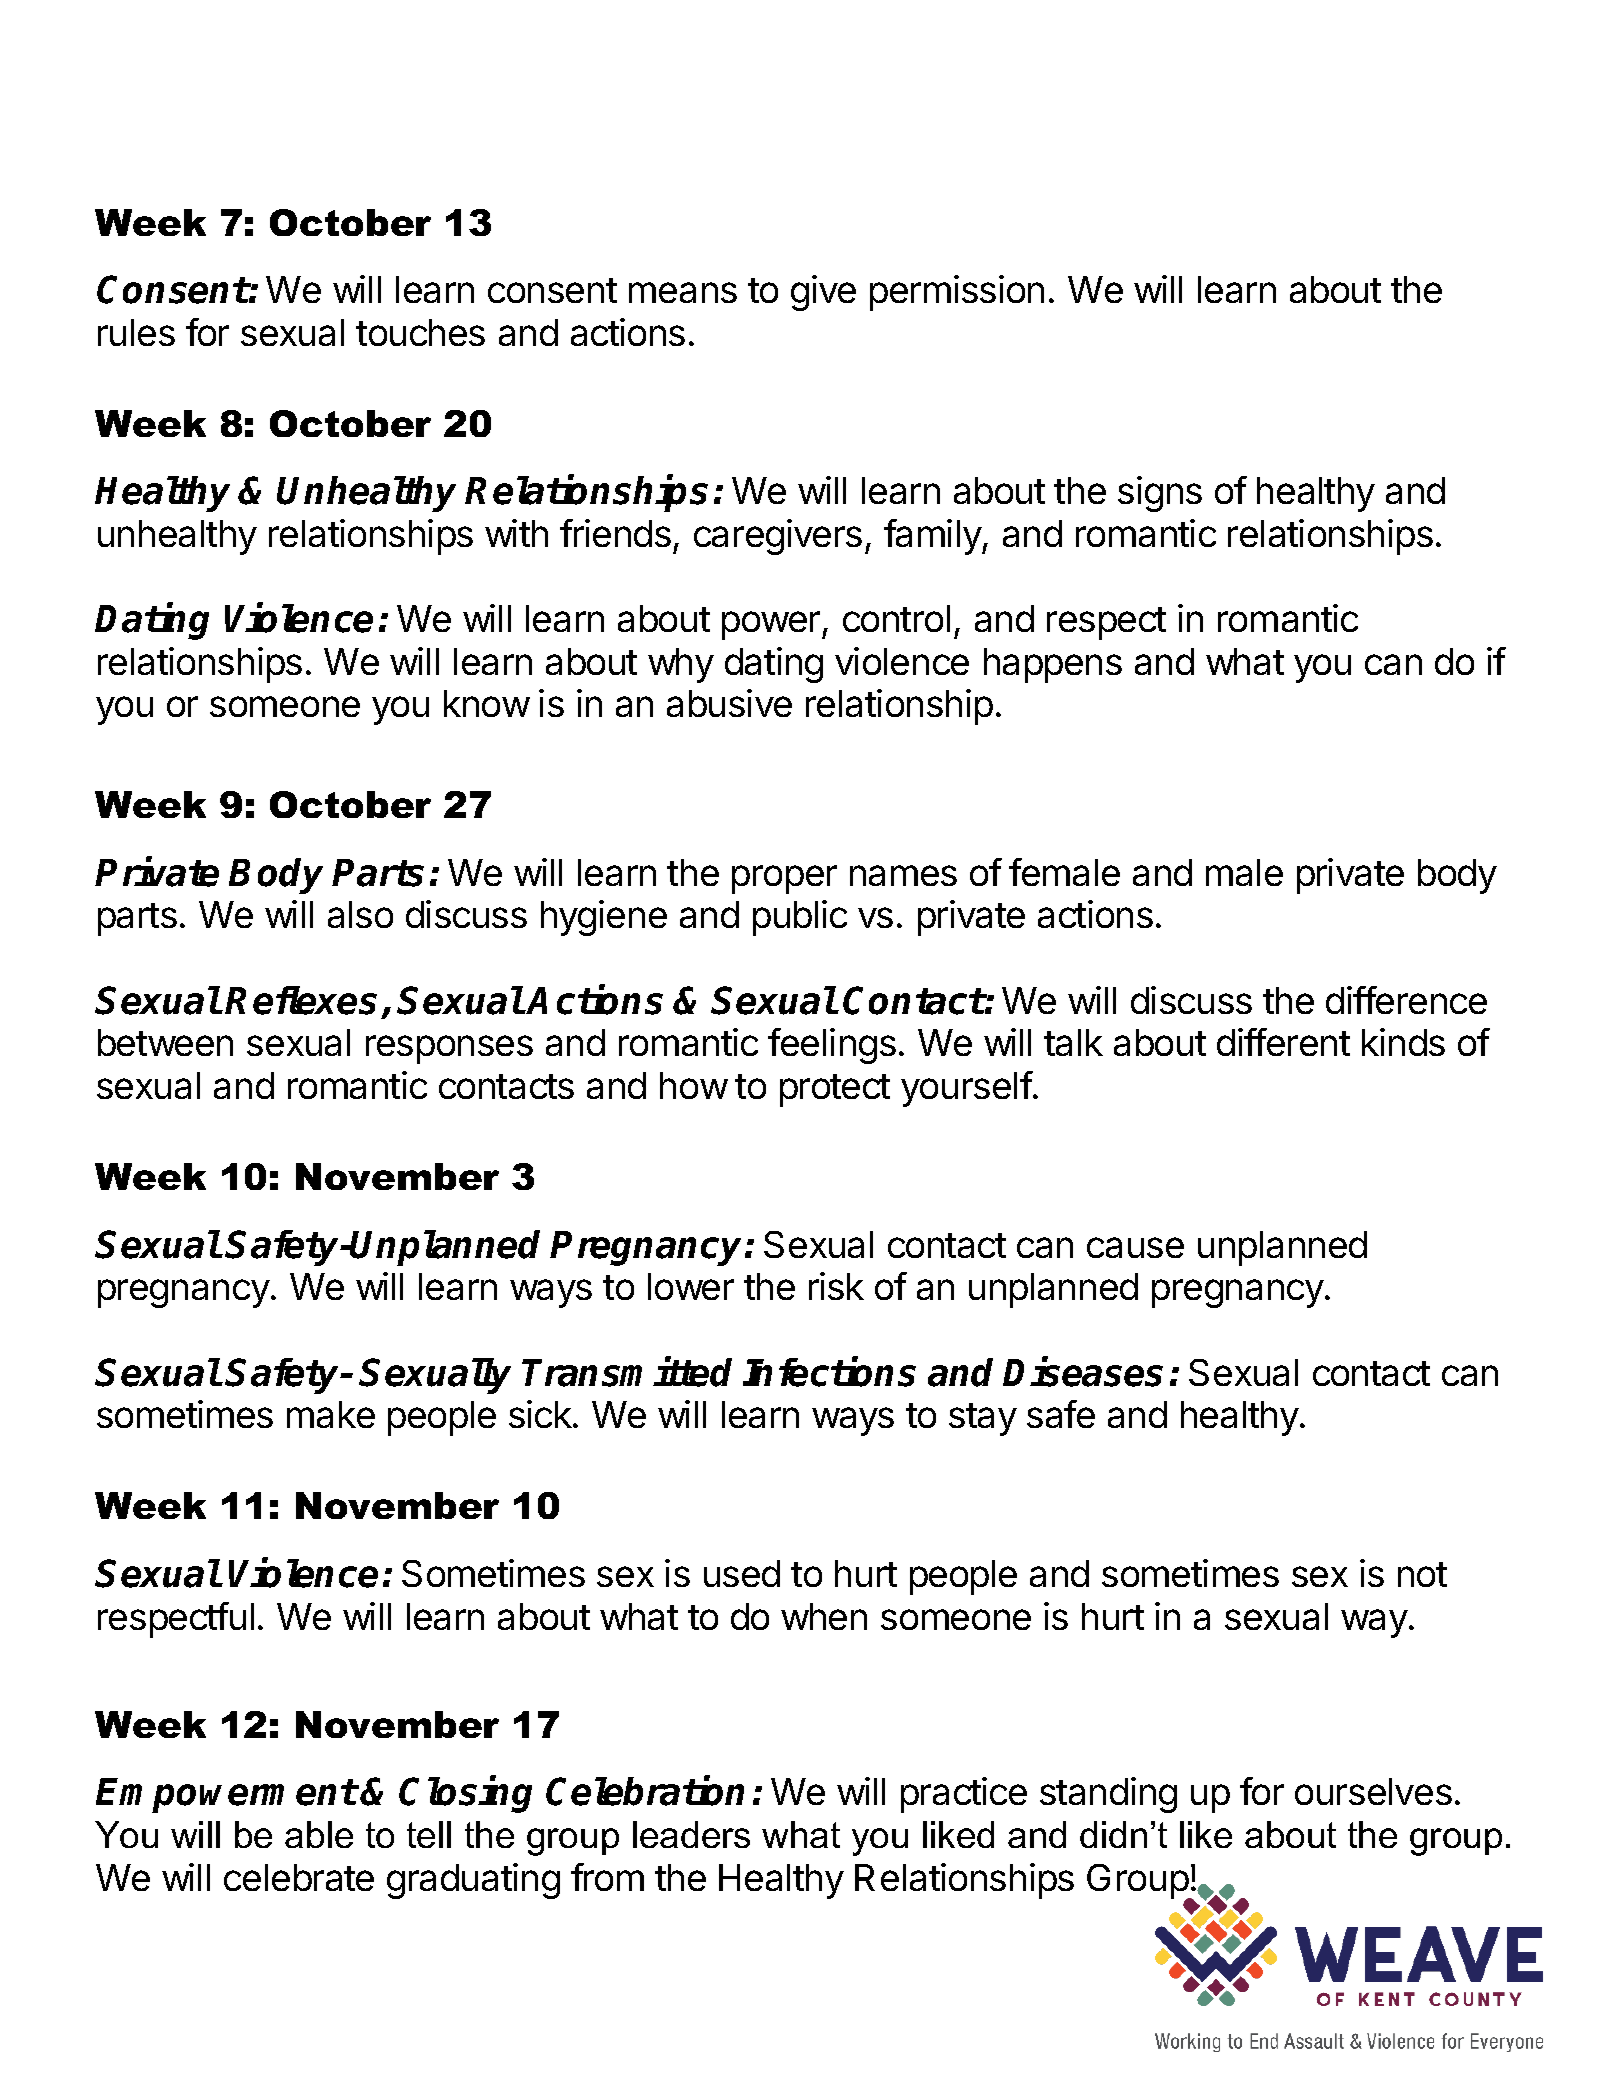 Image resolution: width=1620 pixels, height=2097 pixels. What do you see at coordinates (331, 1414) in the screenshot?
I see `make` at bounding box center [331, 1414].
